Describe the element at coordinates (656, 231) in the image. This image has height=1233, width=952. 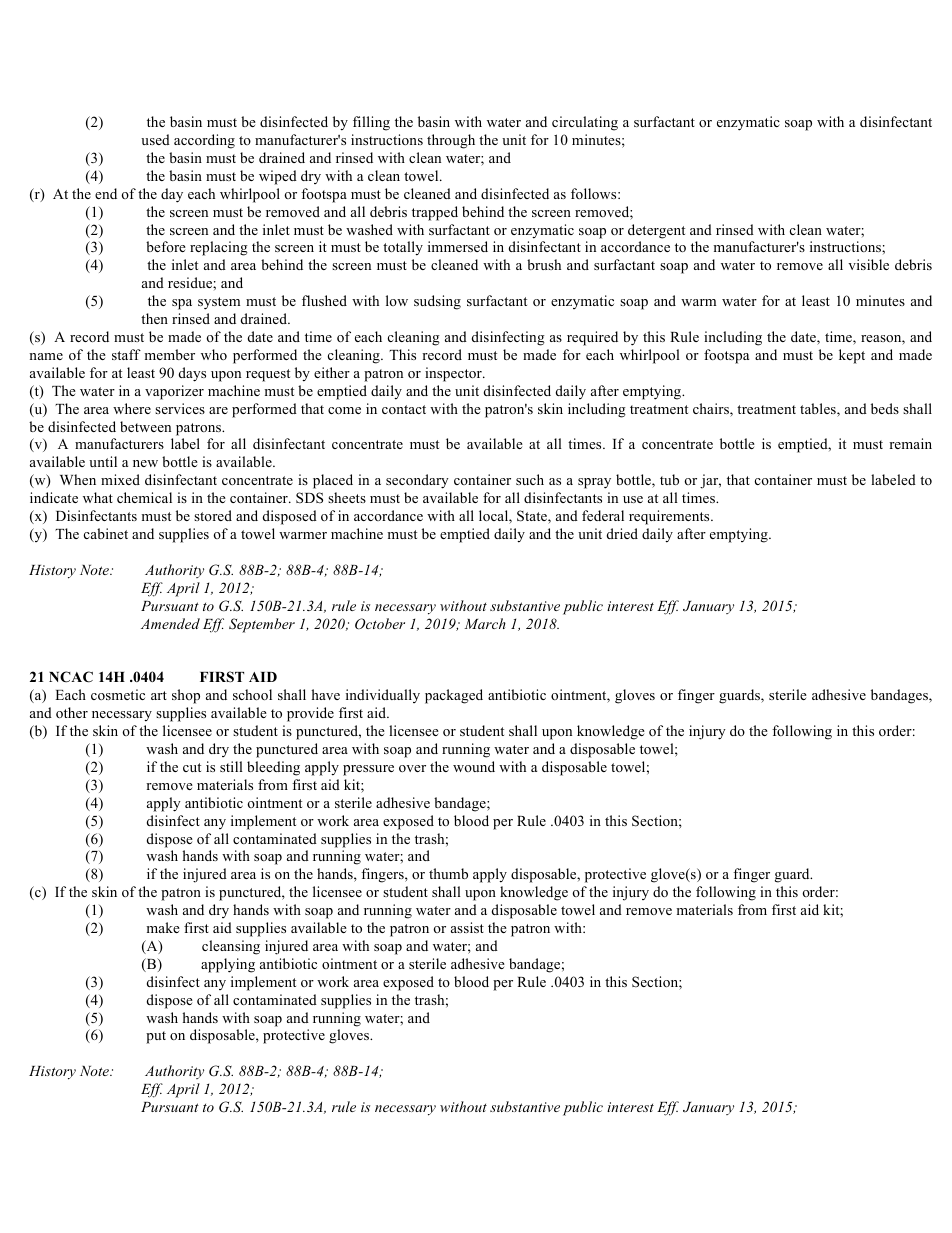
I see `detergent` at that location.
